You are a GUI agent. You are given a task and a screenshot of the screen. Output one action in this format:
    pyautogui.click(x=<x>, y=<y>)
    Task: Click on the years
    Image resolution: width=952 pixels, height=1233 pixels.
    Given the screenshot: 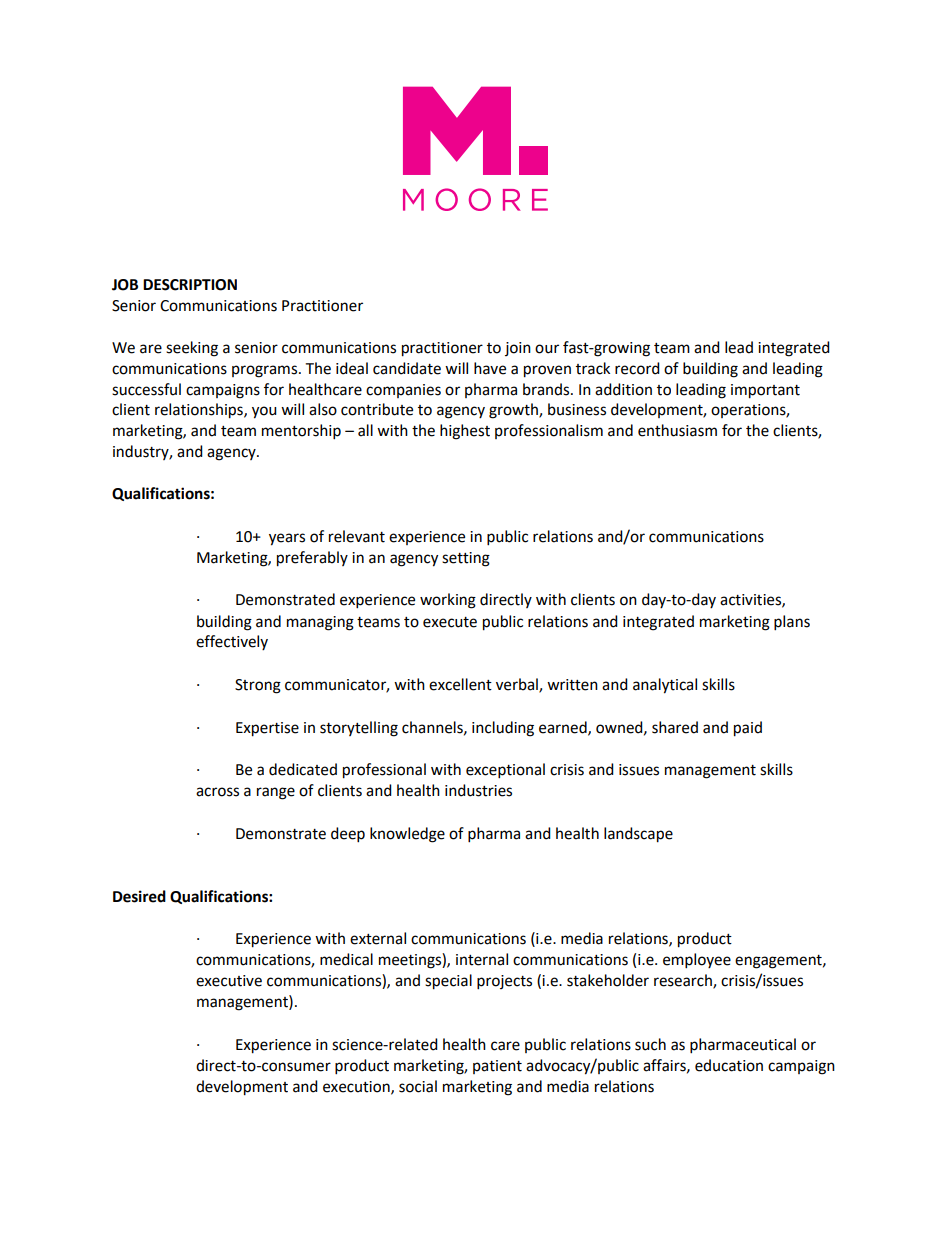 What is the action you would take?
    pyautogui.click(x=287, y=539)
